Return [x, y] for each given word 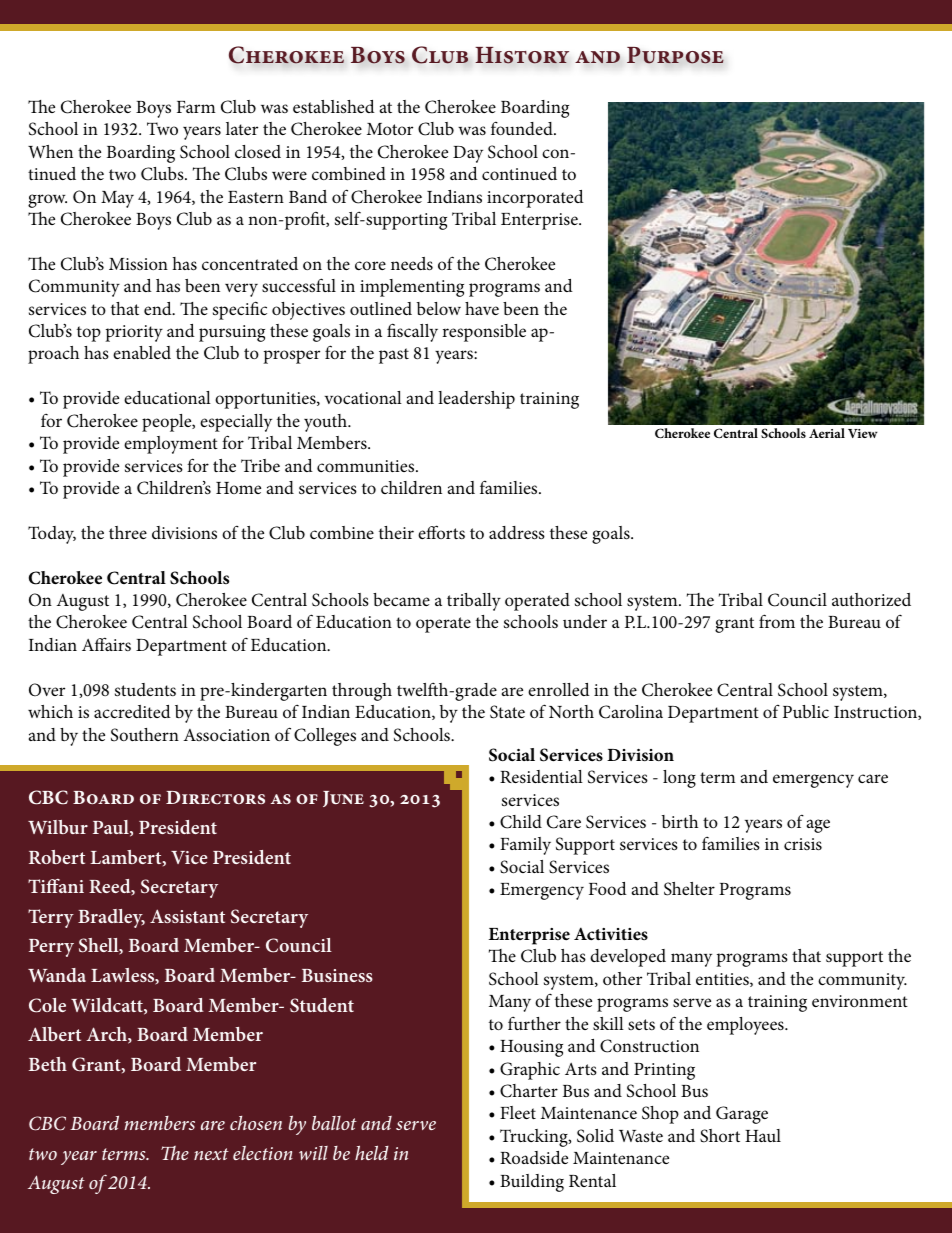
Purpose [675, 55]
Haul [763, 1135]
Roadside [534, 1157]
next [211, 1154]
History [522, 55]
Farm [196, 107]
